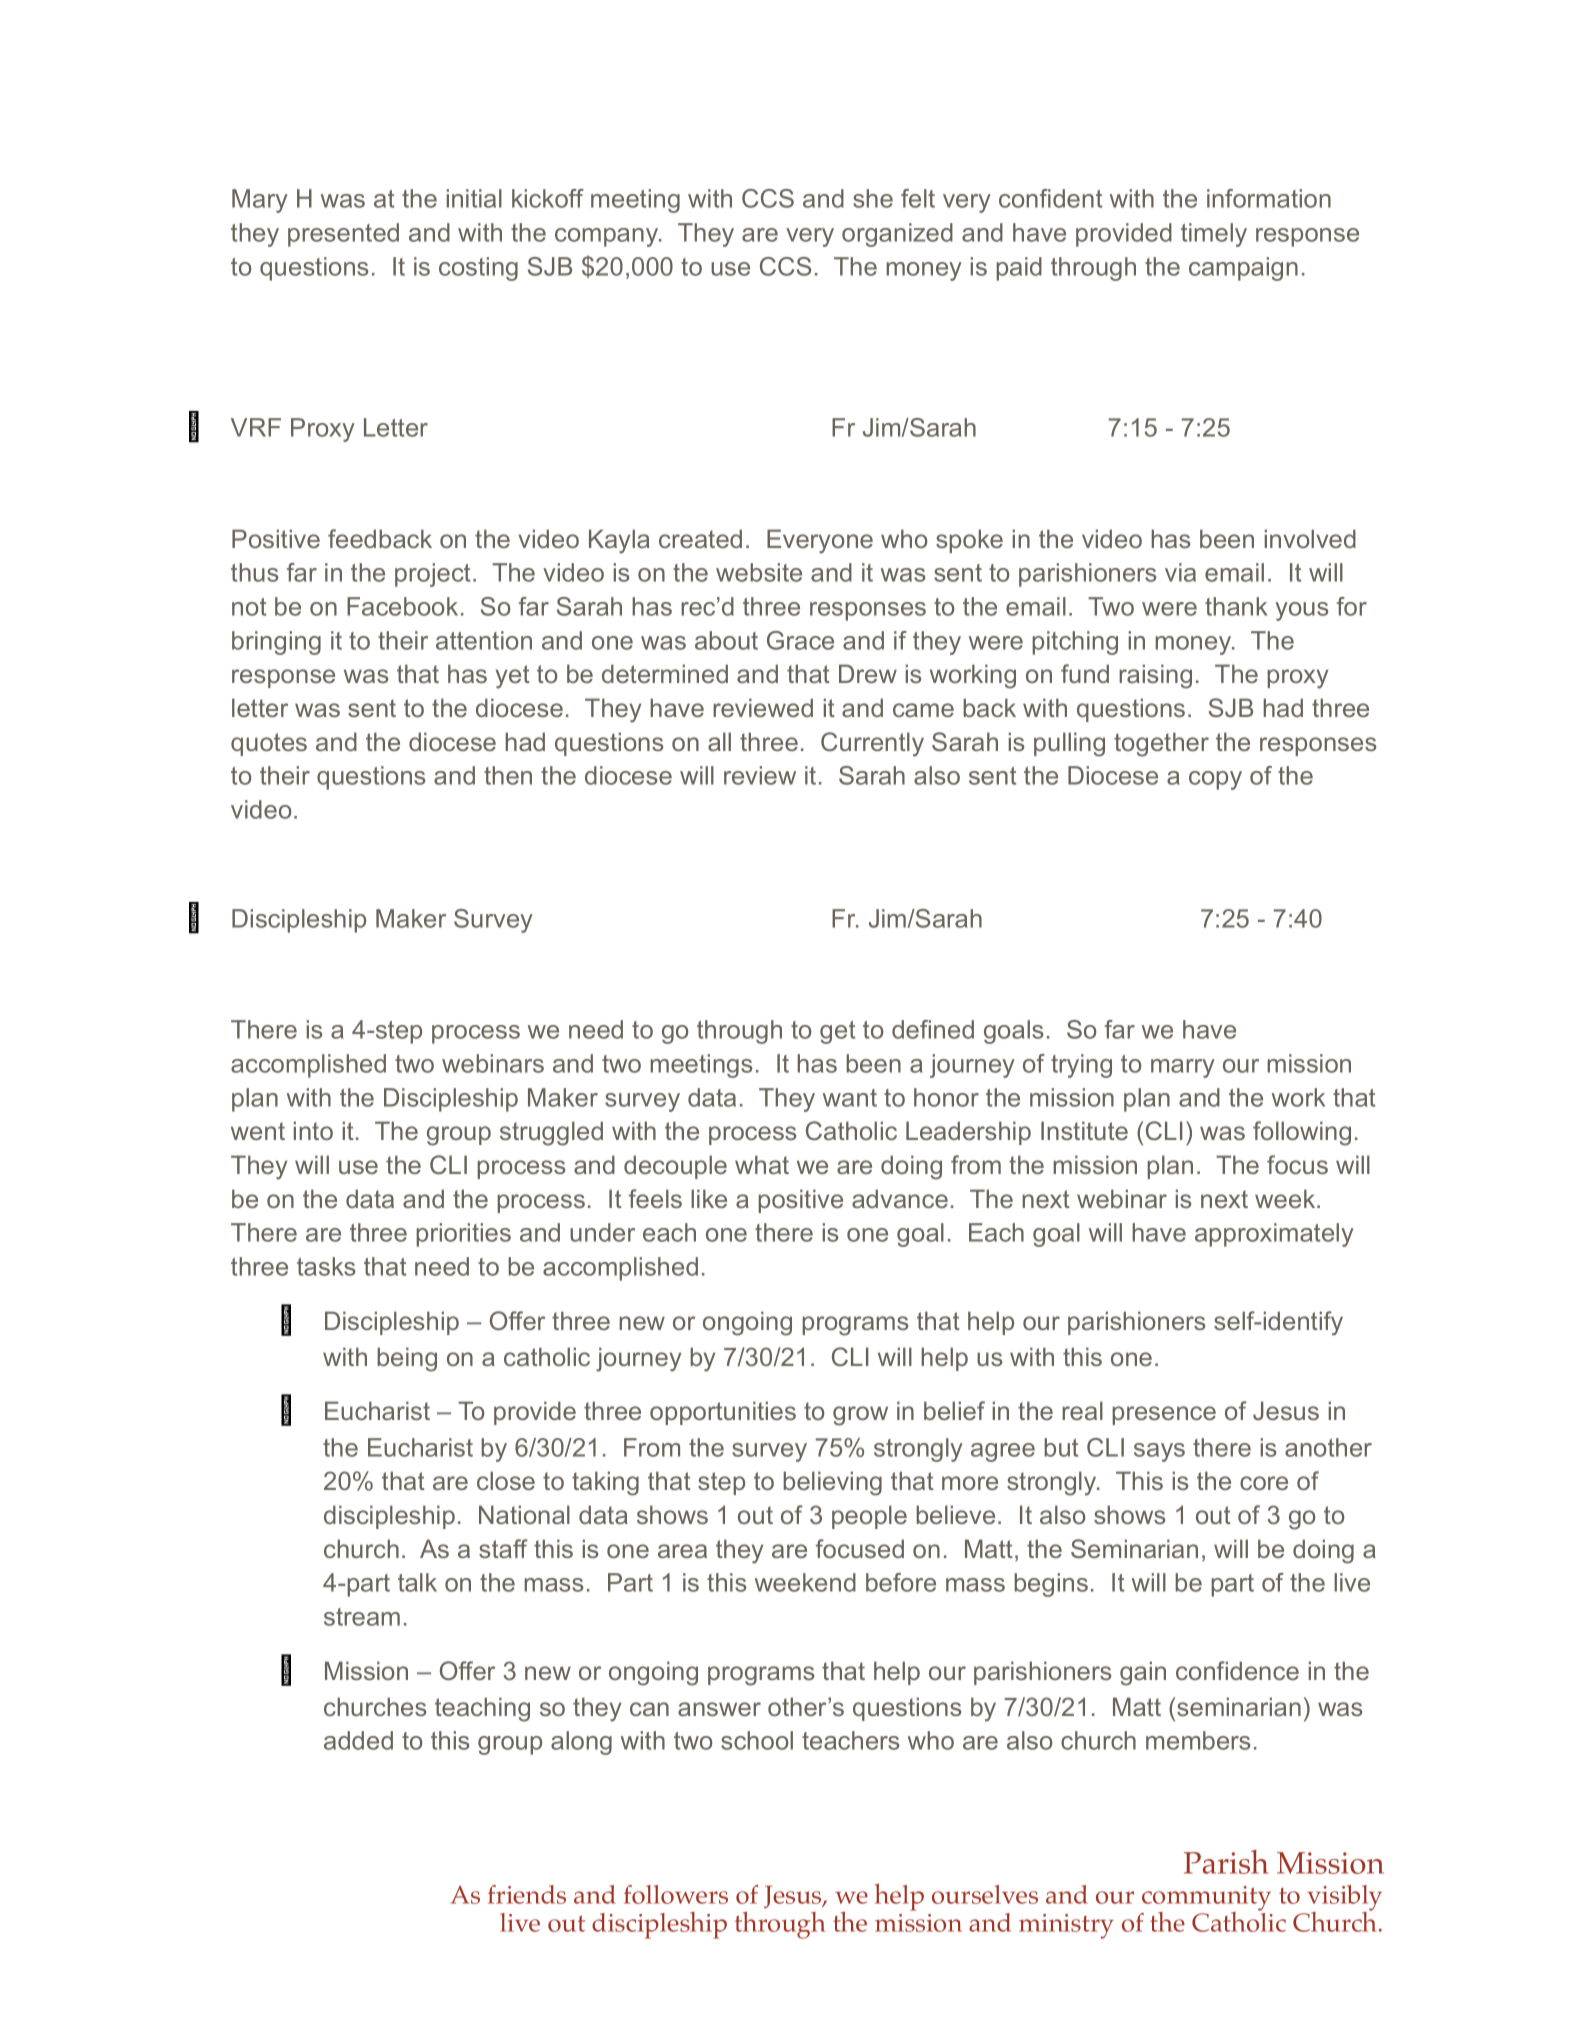 This screenshot has width=1569, height=2031. What do you see at coordinates (407, 1359) in the screenshot?
I see `being` at bounding box center [407, 1359].
